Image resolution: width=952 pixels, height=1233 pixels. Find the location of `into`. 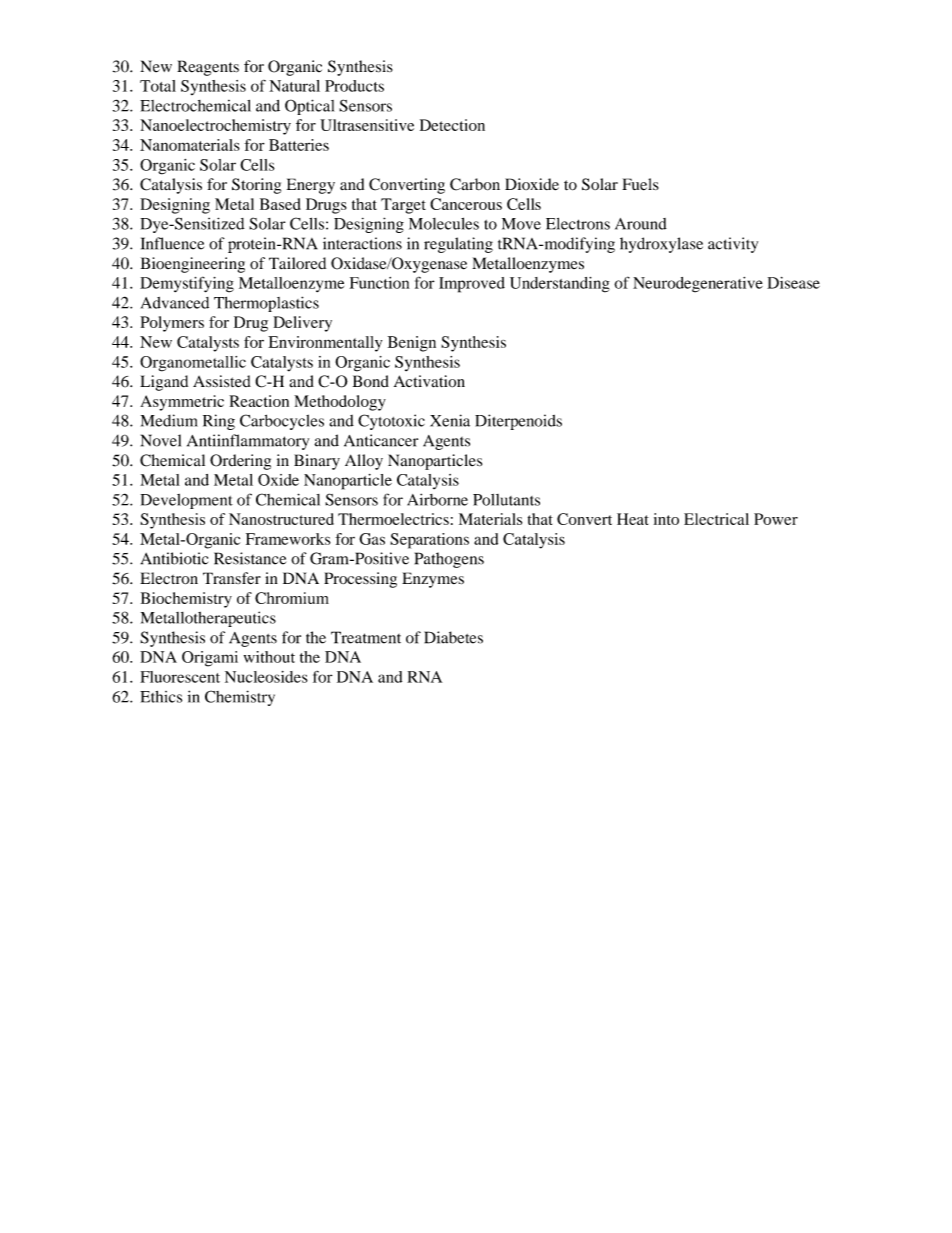

into is located at coordinates (666, 519).
